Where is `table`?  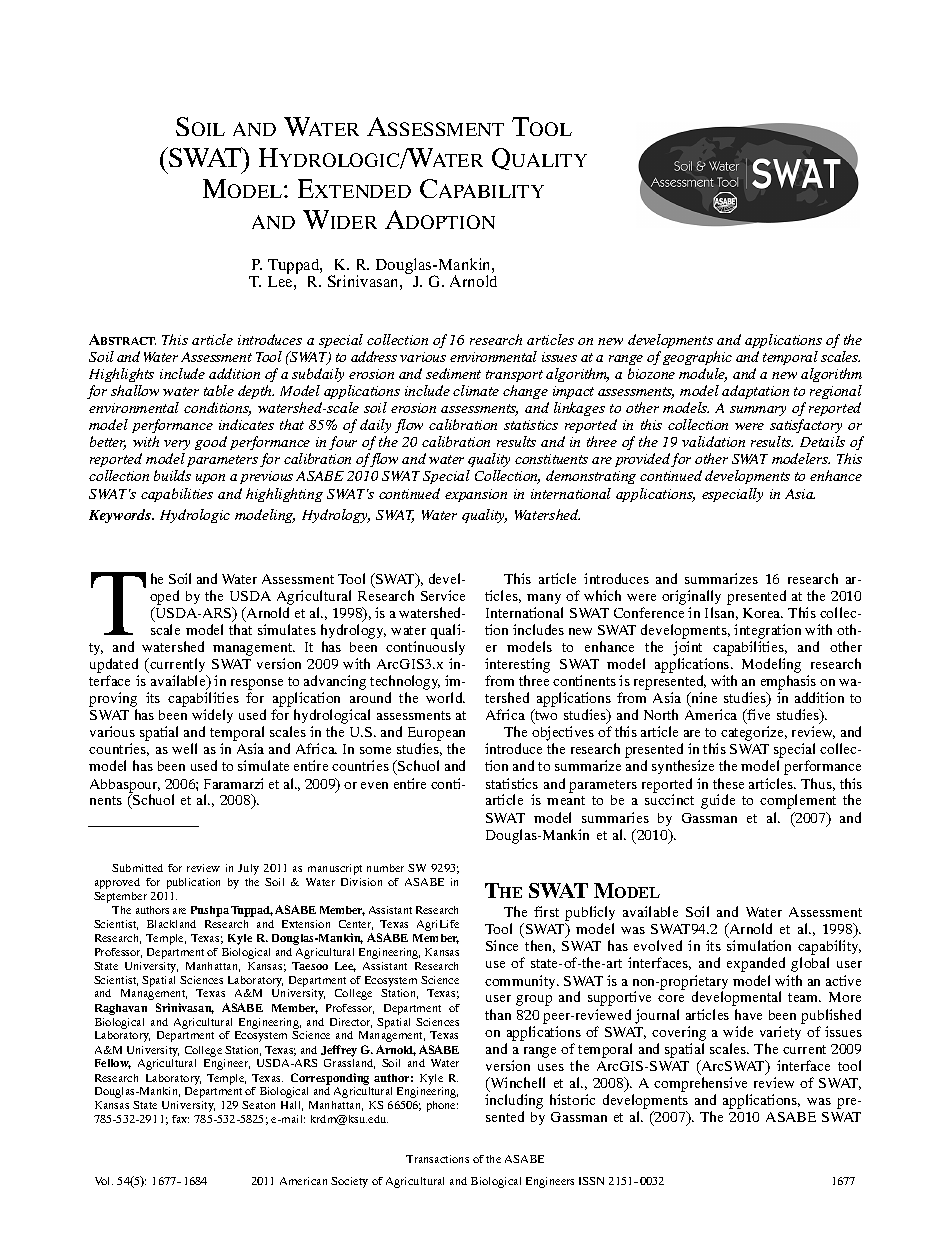 table is located at coordinates (219, 390).
